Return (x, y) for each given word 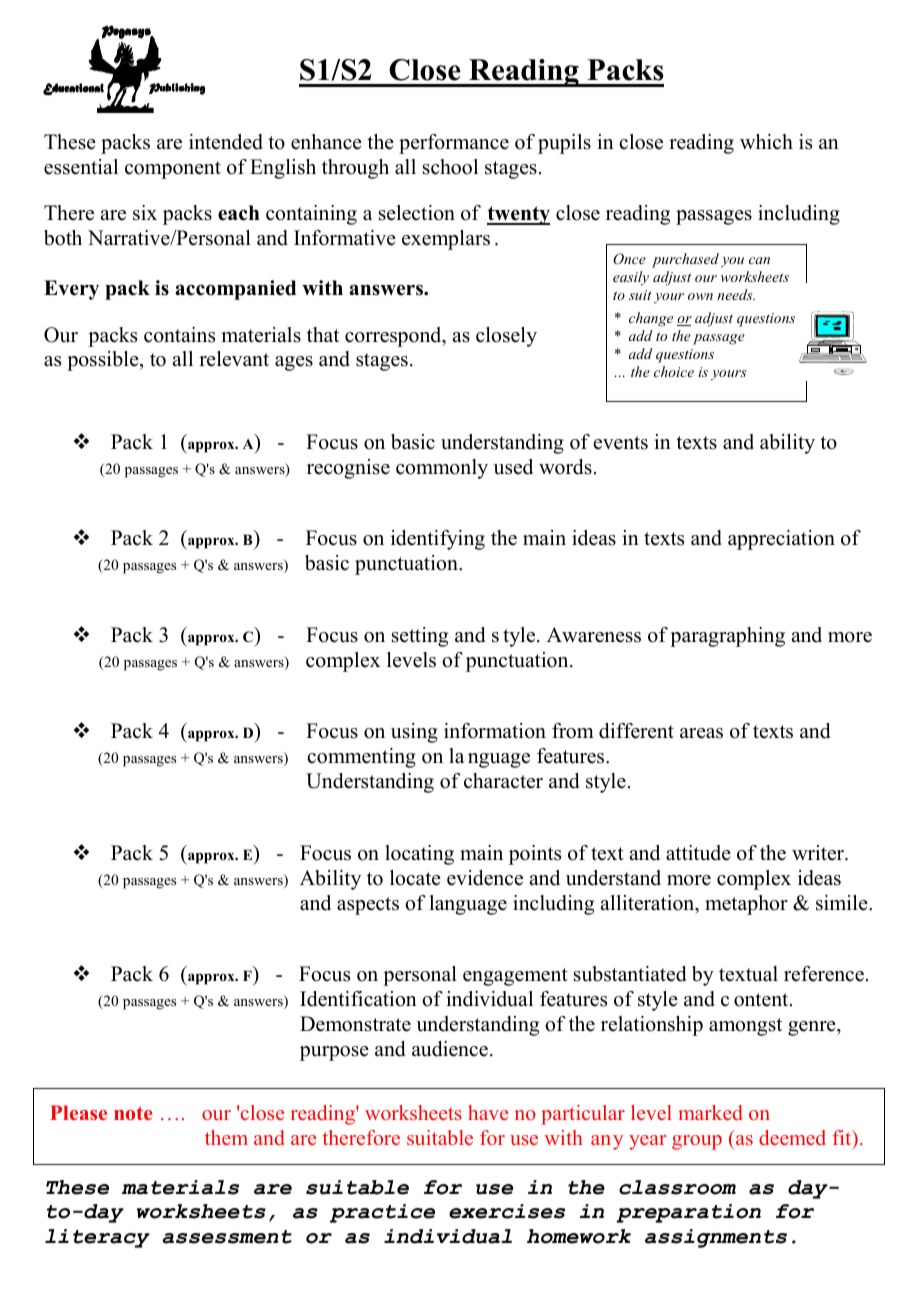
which (766, 142)
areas (701, 733)
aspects (368, 906)
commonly (442, 469)
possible (104, 361)
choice (674, 371)
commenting (361, 758)
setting (420, 637)
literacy (97, 1238)
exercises (507, 1211)
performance (454, 144)
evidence (485, 878)
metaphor (746, 905)
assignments (716, 1238)
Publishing (177, 89)
